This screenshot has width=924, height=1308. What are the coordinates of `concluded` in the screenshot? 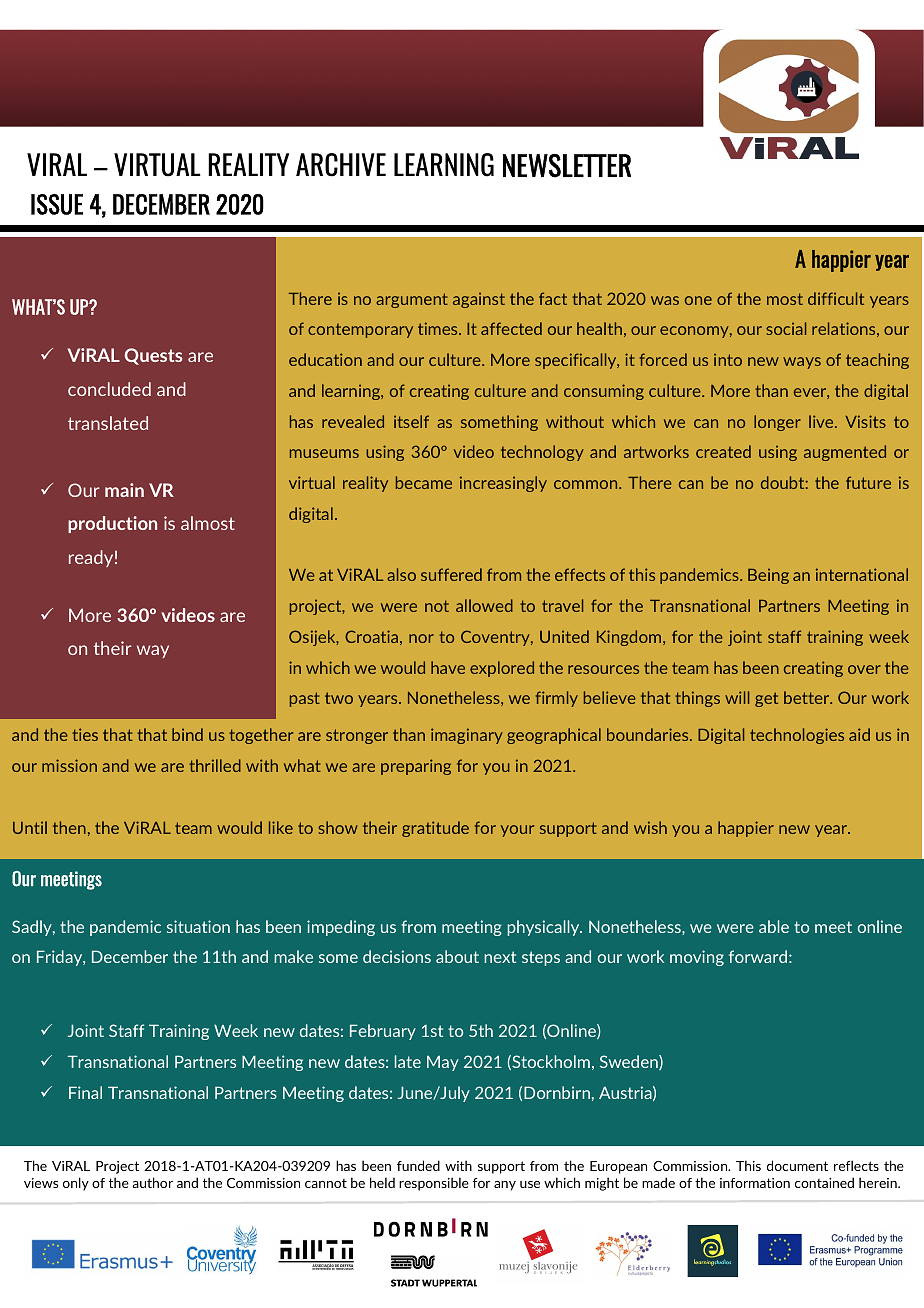 It's located at (109, 389).
